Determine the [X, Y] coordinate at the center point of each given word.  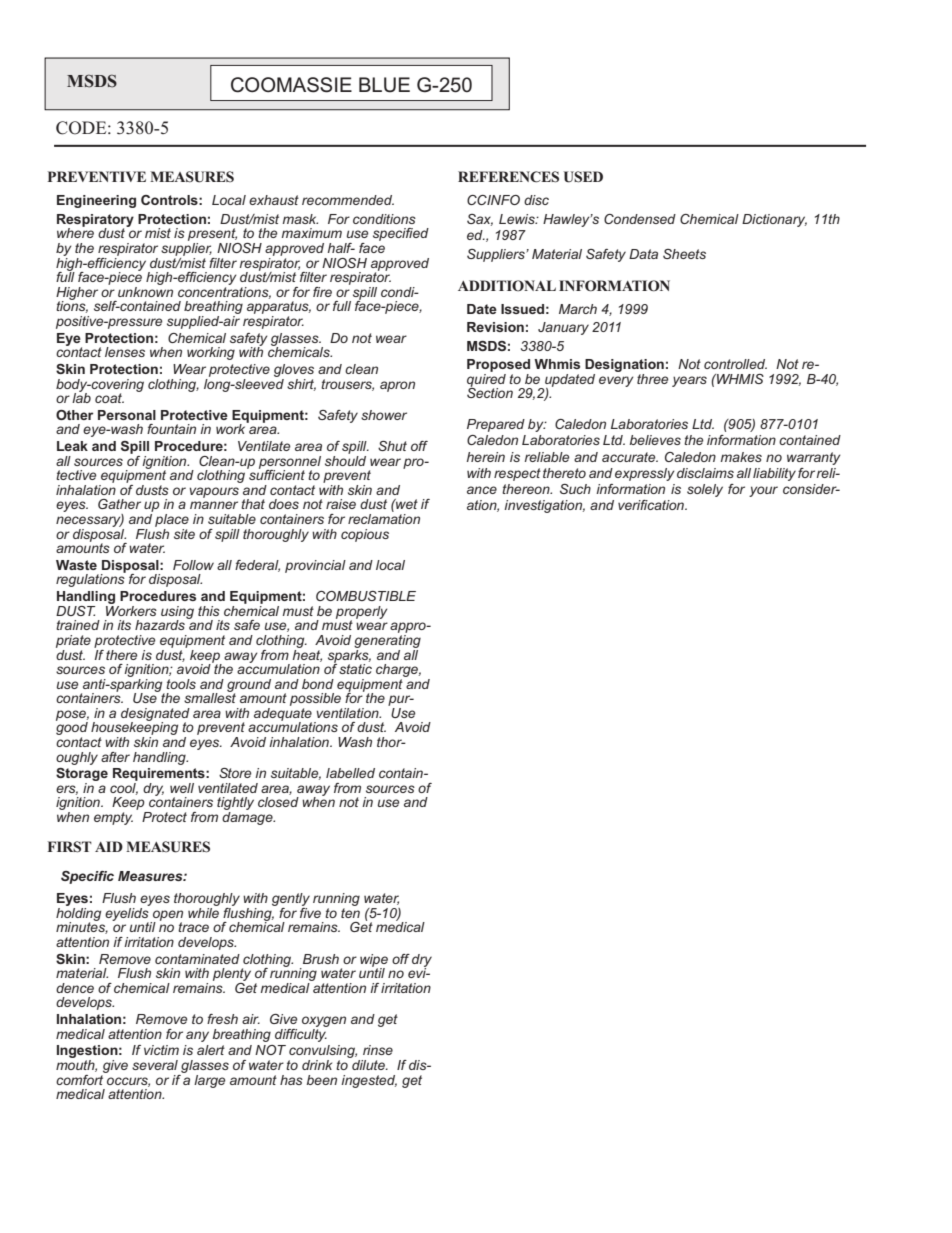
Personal [127, 415]
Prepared [496, 425]
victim [161, 1050]
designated [155, 715]
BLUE [384, 85]
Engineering [96, 201]
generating [387, 640]
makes [741, 457]
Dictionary [774, 220]
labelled [350, 773]
